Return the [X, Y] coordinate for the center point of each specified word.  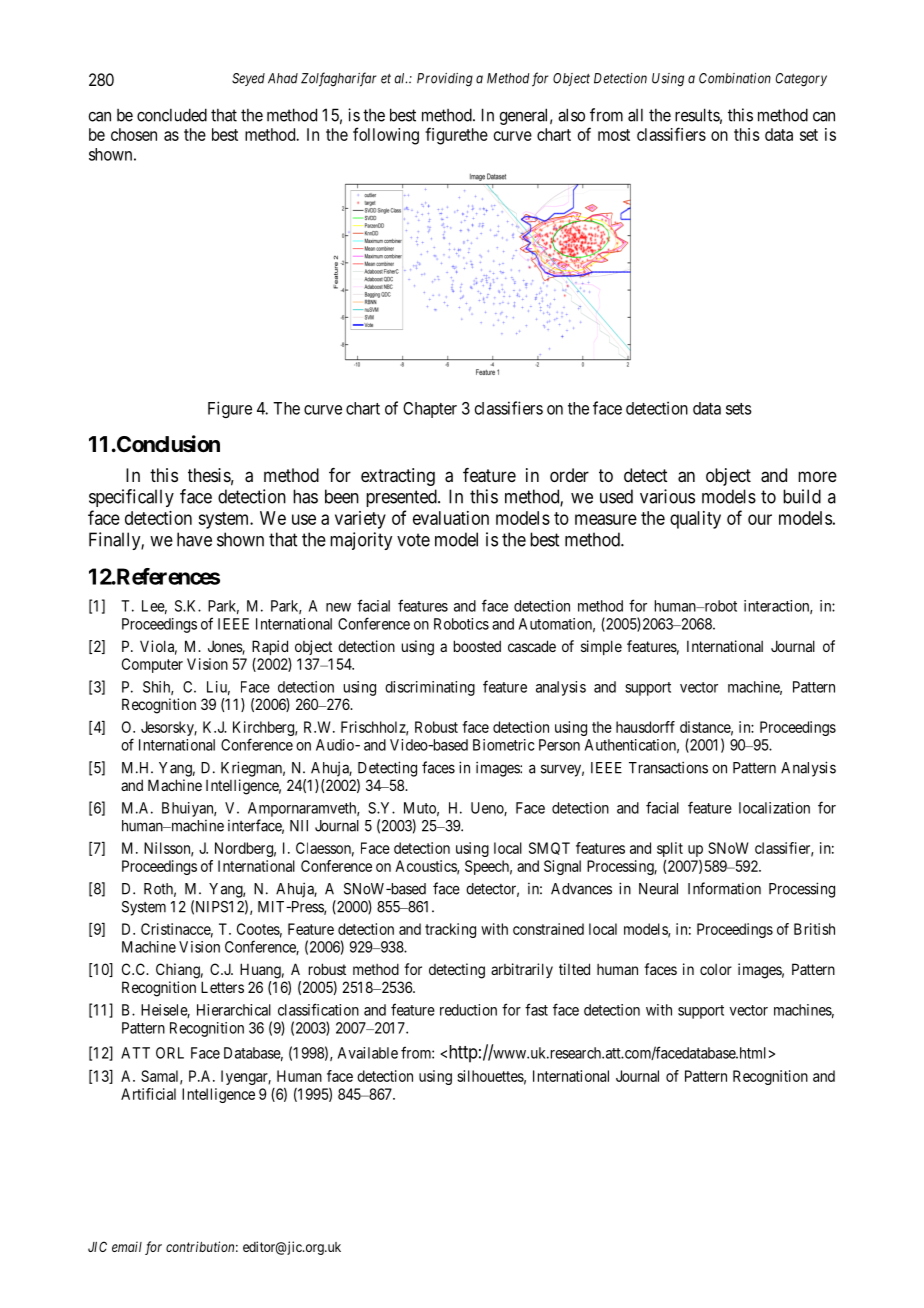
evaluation [451, 518]
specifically [131, 498]
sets [739, 409]
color [716, 969]
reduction [468, 1010]
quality [695, 520]
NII [299, 826]
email [127, 1246]
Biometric [504, 745]
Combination [735, 78]
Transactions [668, 767]
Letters [222, 987]
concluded [172, 115]
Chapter [430, 410]
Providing [445, 80]
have [194, 539]
